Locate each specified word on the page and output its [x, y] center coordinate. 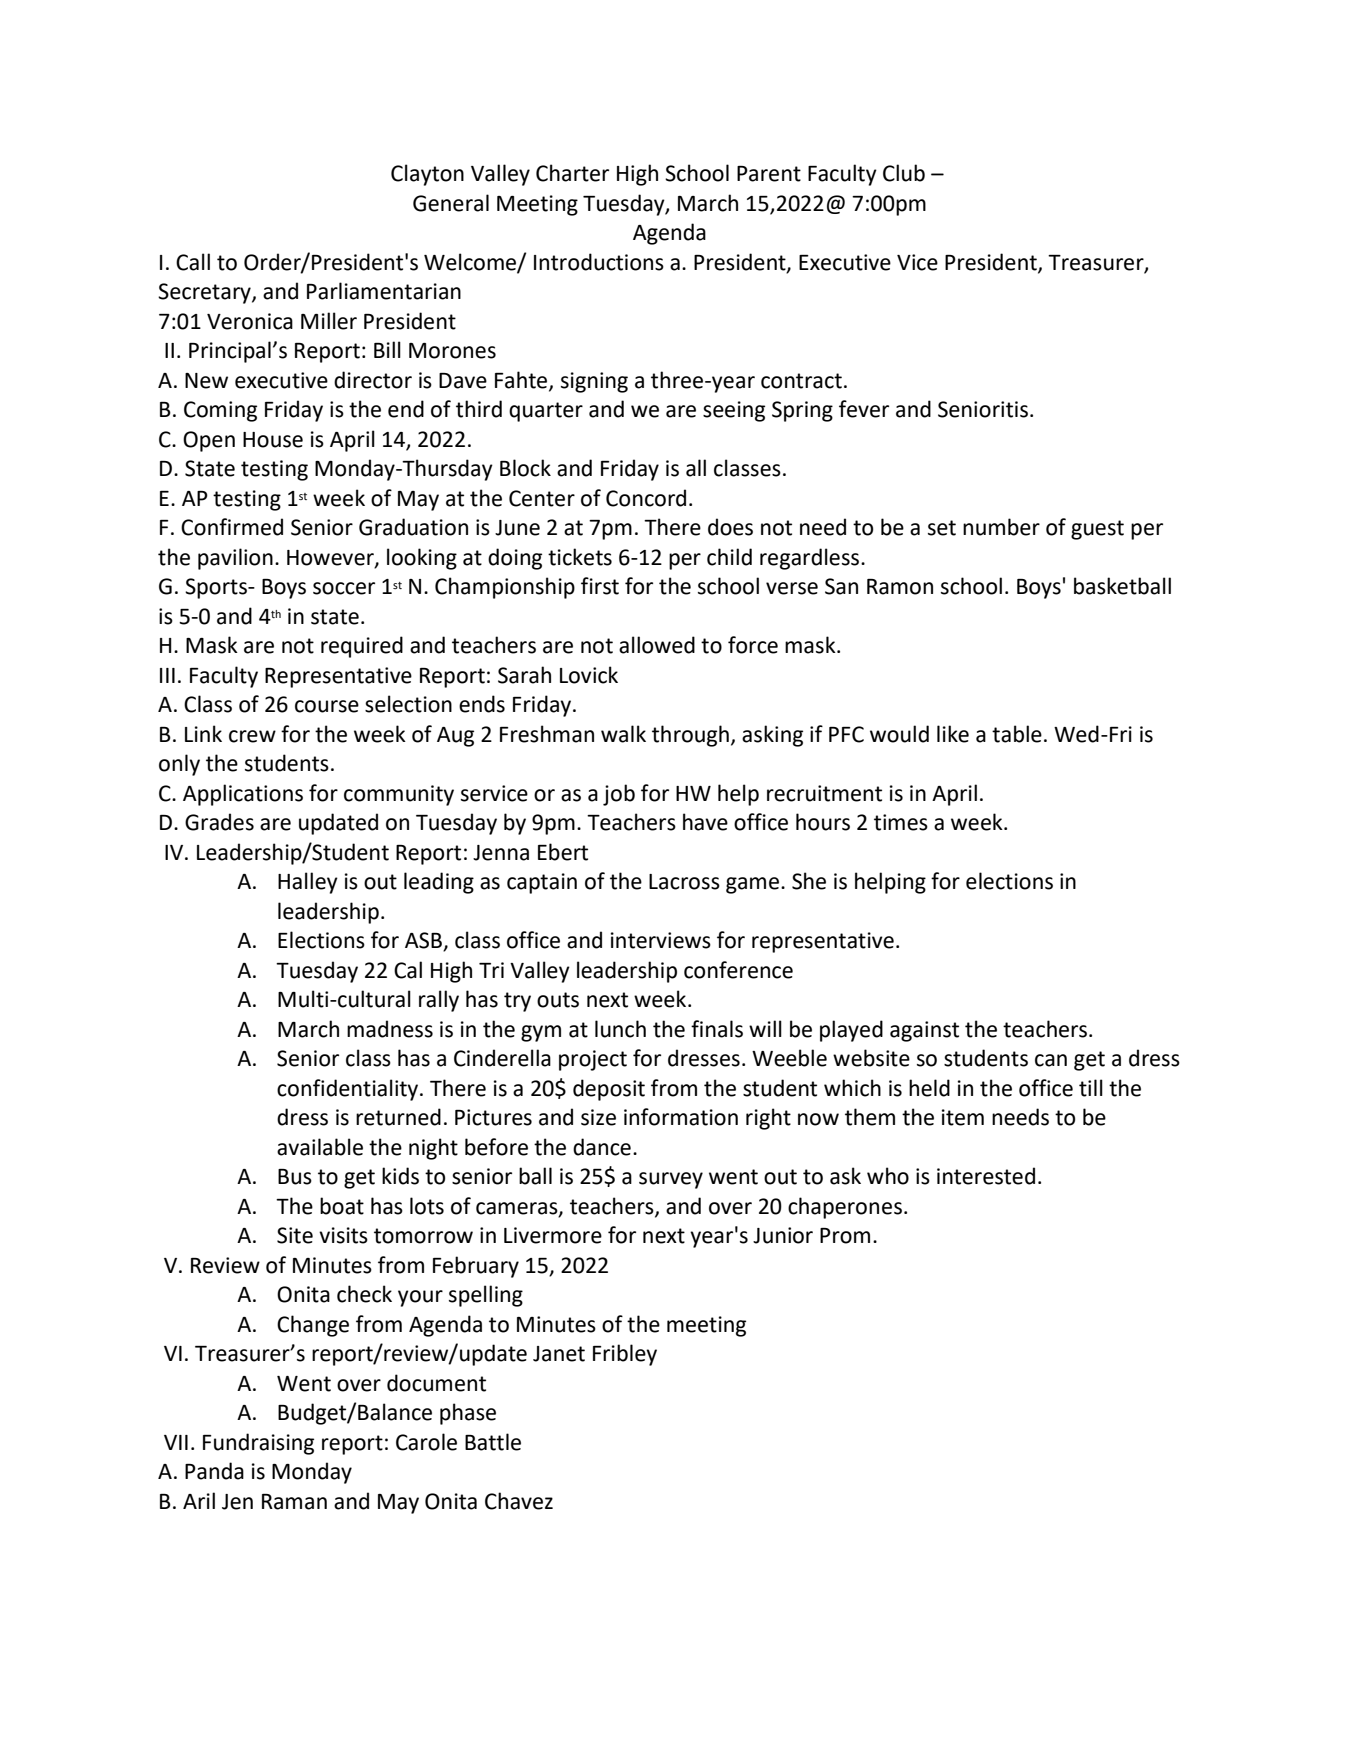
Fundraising [258, 1444]
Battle [493, 1442]
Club [904, 173]
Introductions [599, 262]
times [901, 822]
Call [193, 262]
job [619, 795]
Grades [219, 822]
